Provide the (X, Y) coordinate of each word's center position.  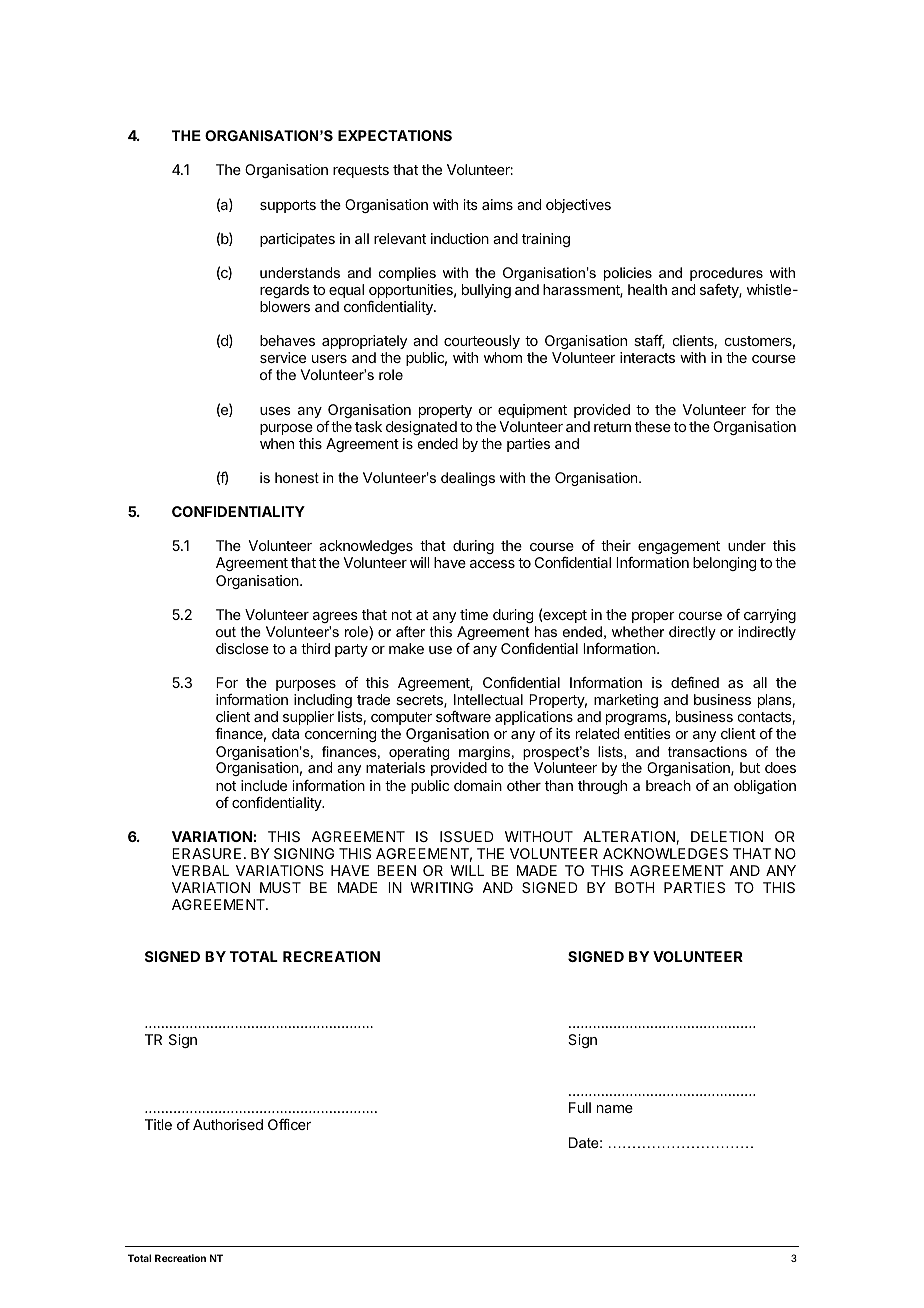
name (615, 1109)
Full (580, 1107)
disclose (242, 648)
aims (497, 204)
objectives (578, 206)
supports (288, 206)
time (474, 614)
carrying (770, 616)
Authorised (228, 1124)
